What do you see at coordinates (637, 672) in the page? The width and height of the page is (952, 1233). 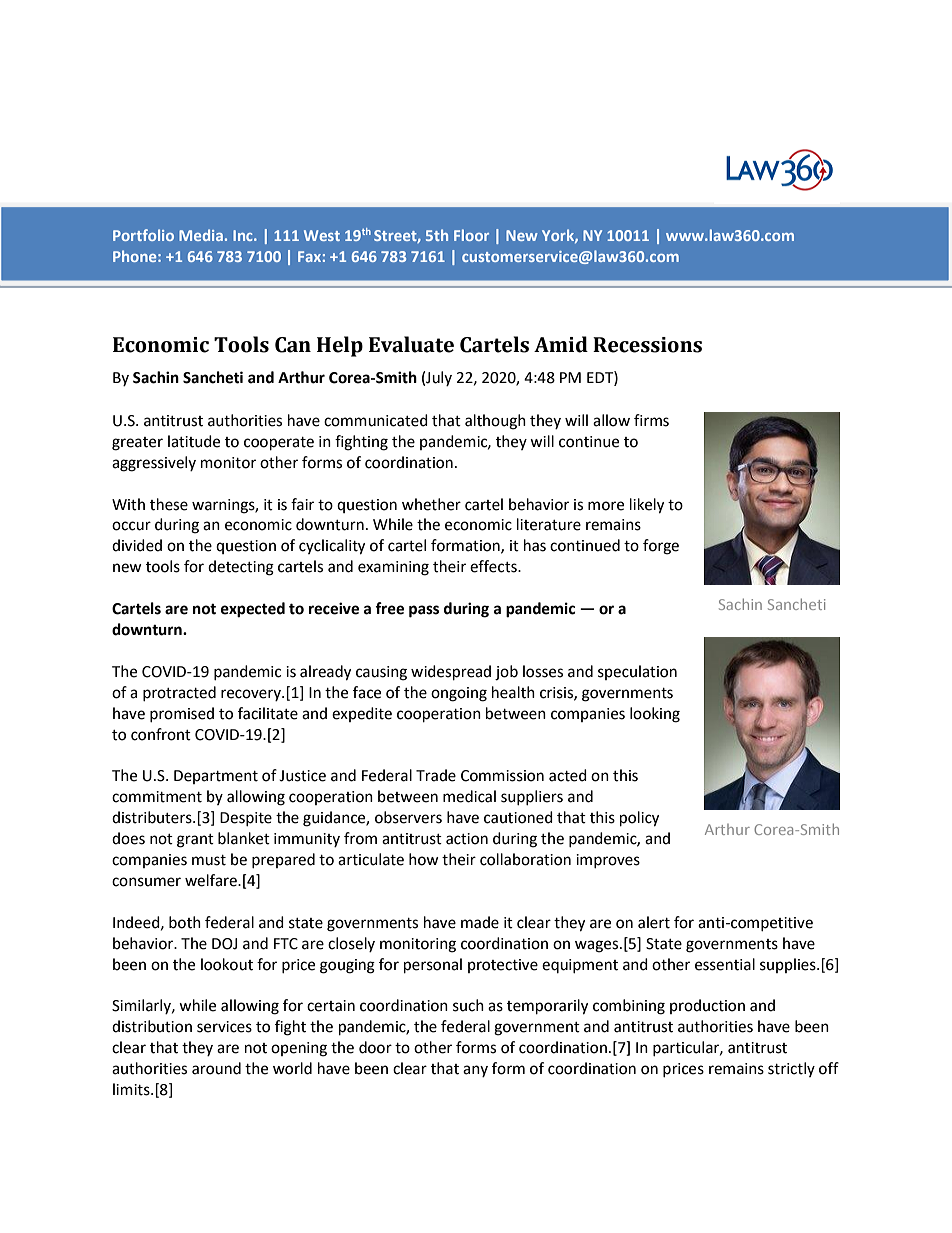 I see `speculation` at bounding box center [637, 672].
